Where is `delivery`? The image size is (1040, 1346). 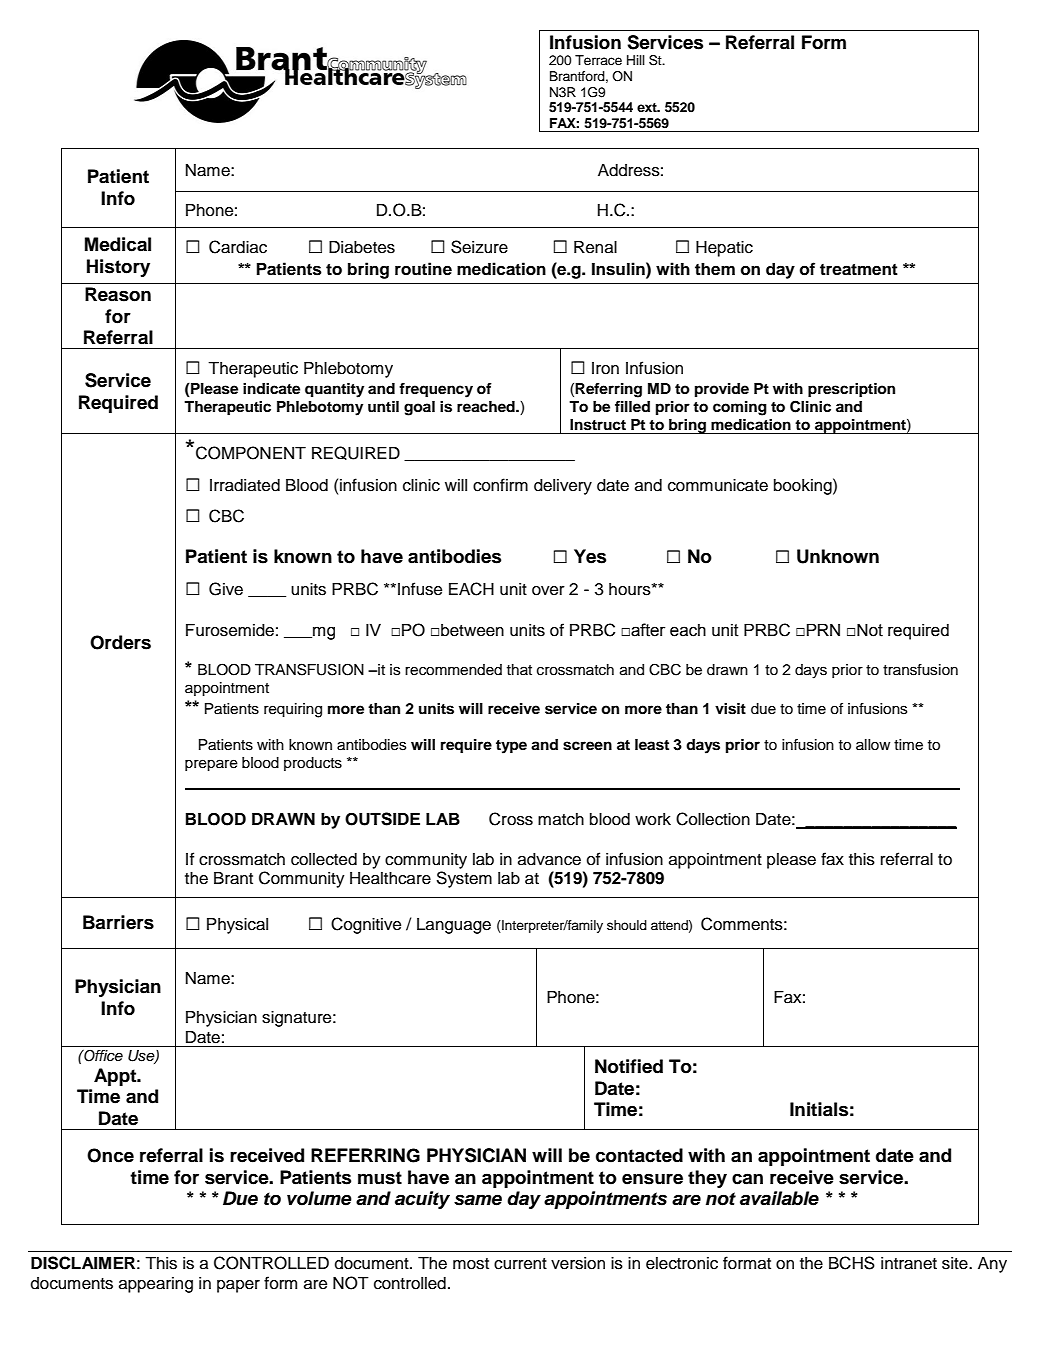 delivery is located at coordinates (563, 487).
